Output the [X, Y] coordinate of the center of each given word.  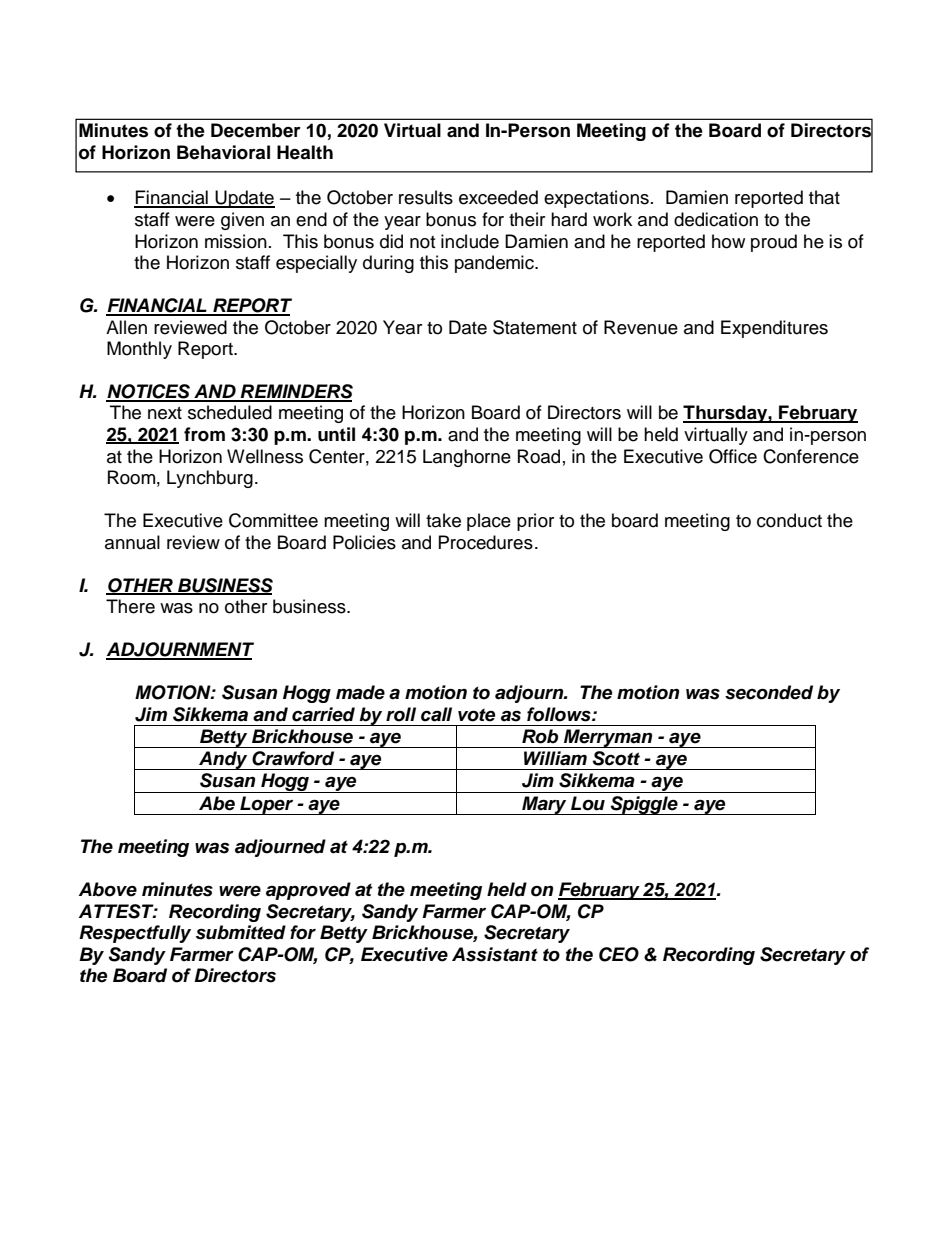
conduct [789, 520]
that [824, 197]
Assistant [495, 954]
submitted [241, 932]
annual [132, 542]
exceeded [498, 197]
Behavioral [223, 152]
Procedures [486, 542]
